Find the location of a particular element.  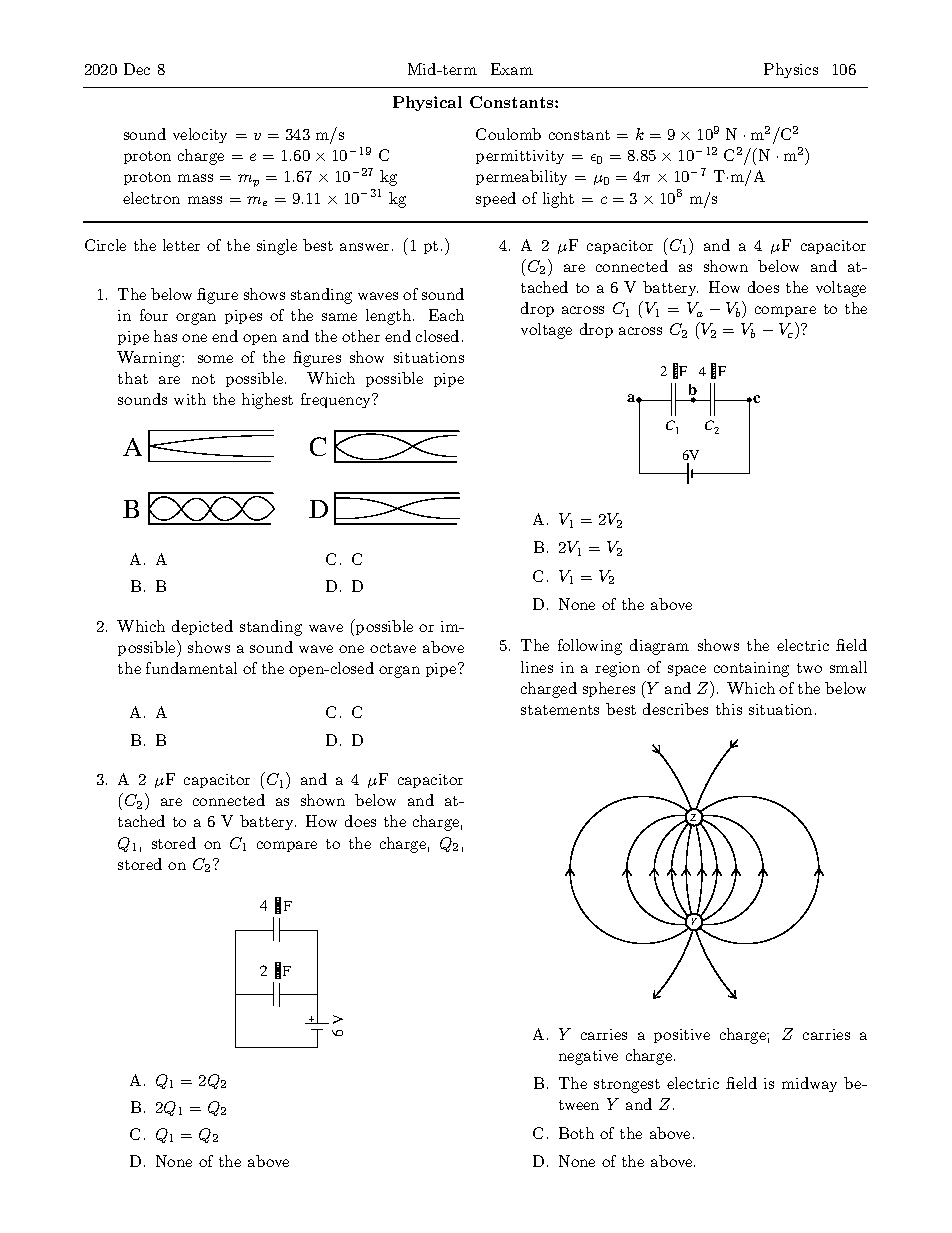

Physics is located at coordinates (791, 70).
